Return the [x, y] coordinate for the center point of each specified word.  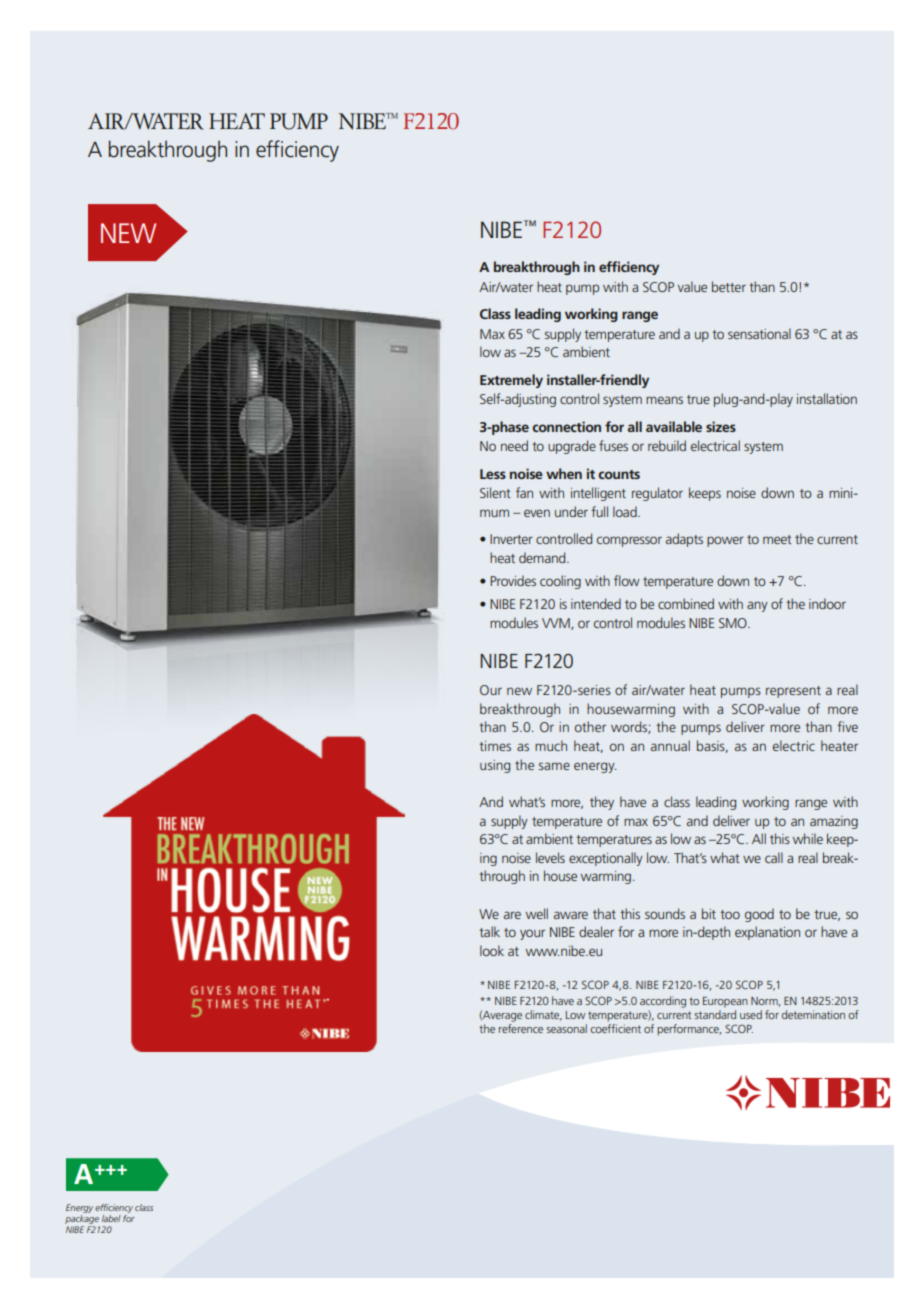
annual [670, 745]
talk [489, 931]
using [495, 766]
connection [566, 426]
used [751, 1014]
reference [521, 1028]
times [495, 746]
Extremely [511, 381]
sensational [759, 333]
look [492, 950]
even [537, 513]
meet [777, 539]
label [111, 1218]
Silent [495, 492]
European [725, 1002]
